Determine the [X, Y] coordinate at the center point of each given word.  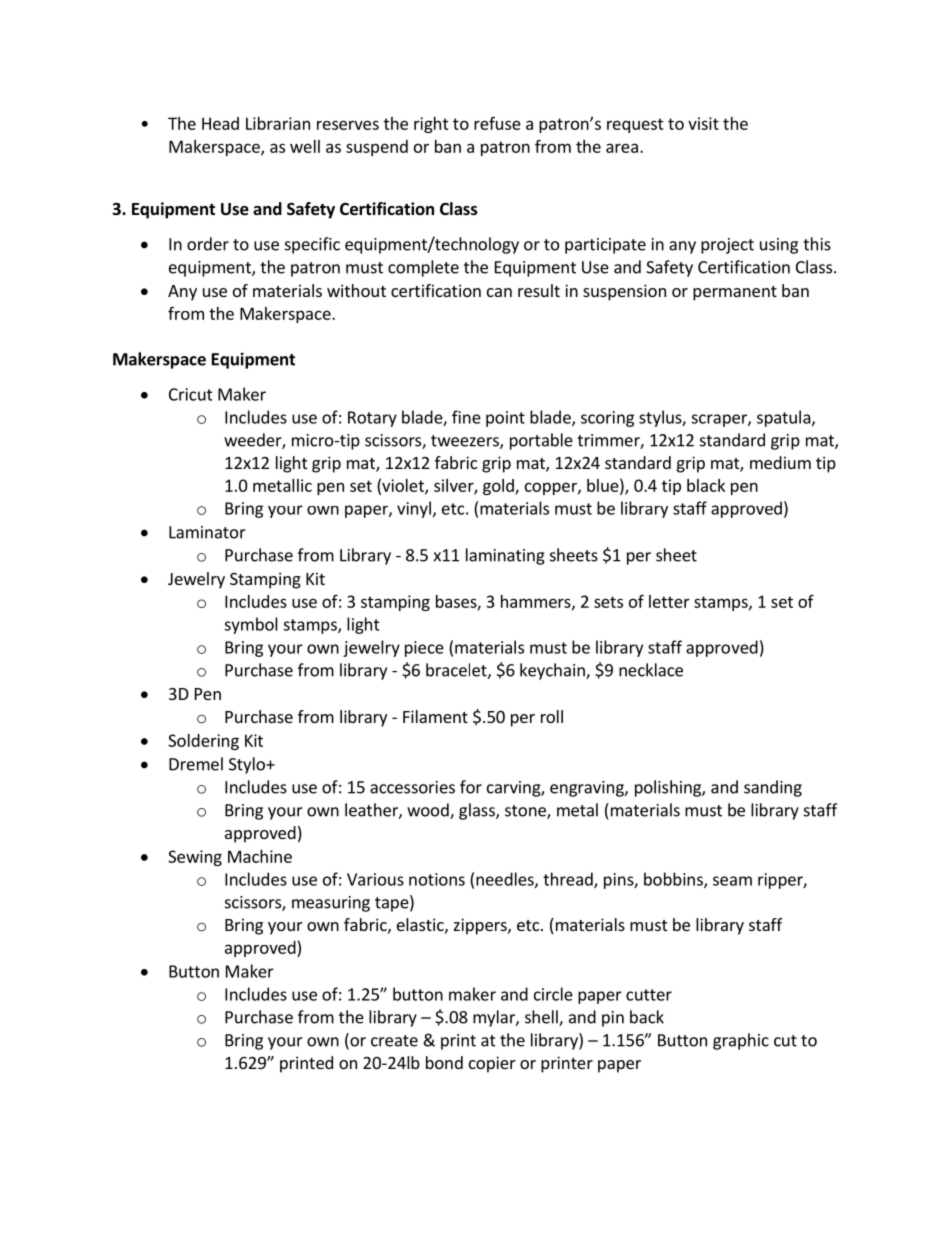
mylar [495, 1018]
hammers [537, 602]
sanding [773, 788]
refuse [497, 123]
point [505, 419]
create [394, 1041]
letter [669, 601]
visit [703, 123]
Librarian [278, 123]
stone [526, 812]
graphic [741, 1041]
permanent [735, 293]
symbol [251, 625]
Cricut [191, 394]
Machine [260, 856]
